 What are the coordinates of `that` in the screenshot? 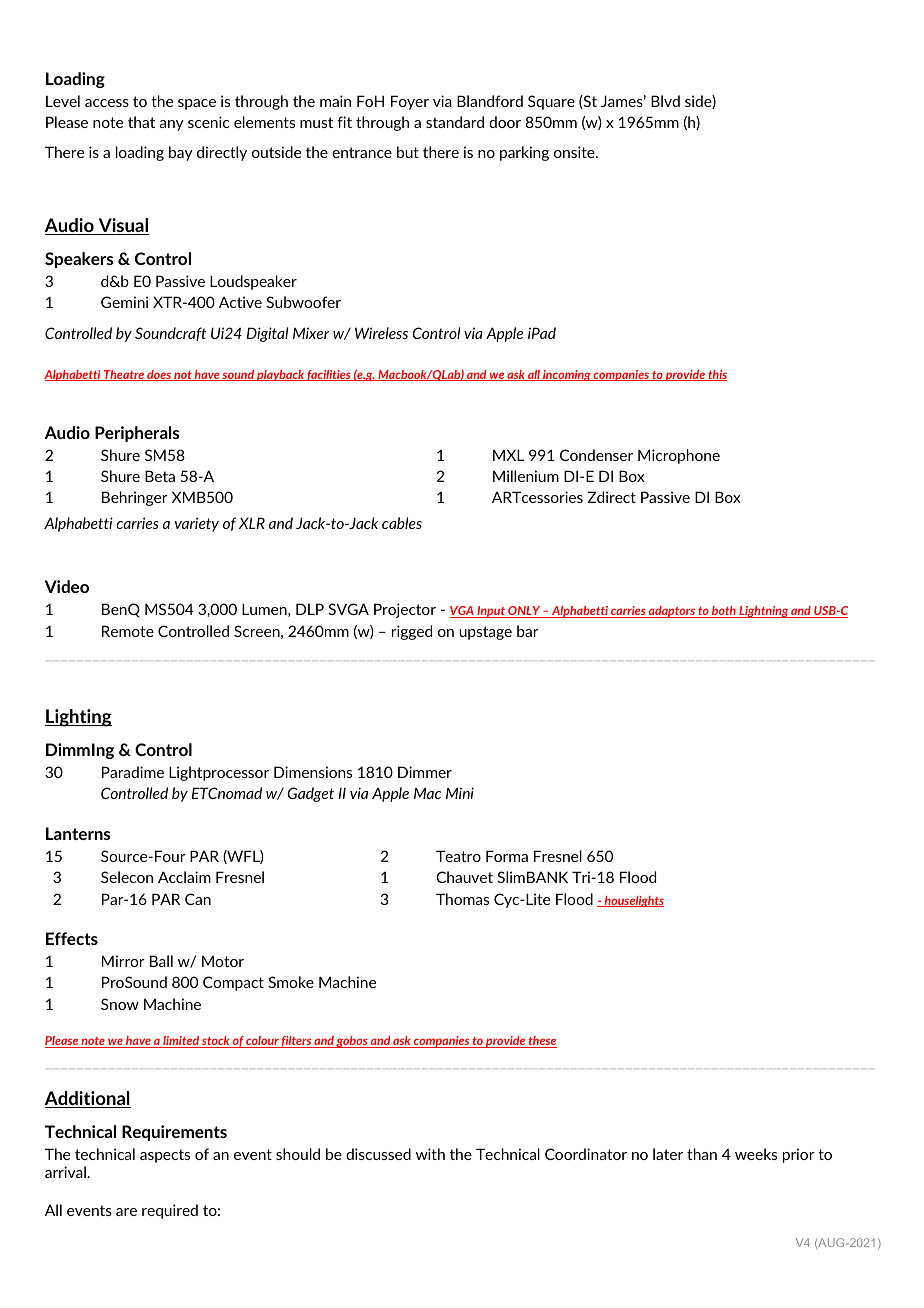 It's located at (141, 122).
